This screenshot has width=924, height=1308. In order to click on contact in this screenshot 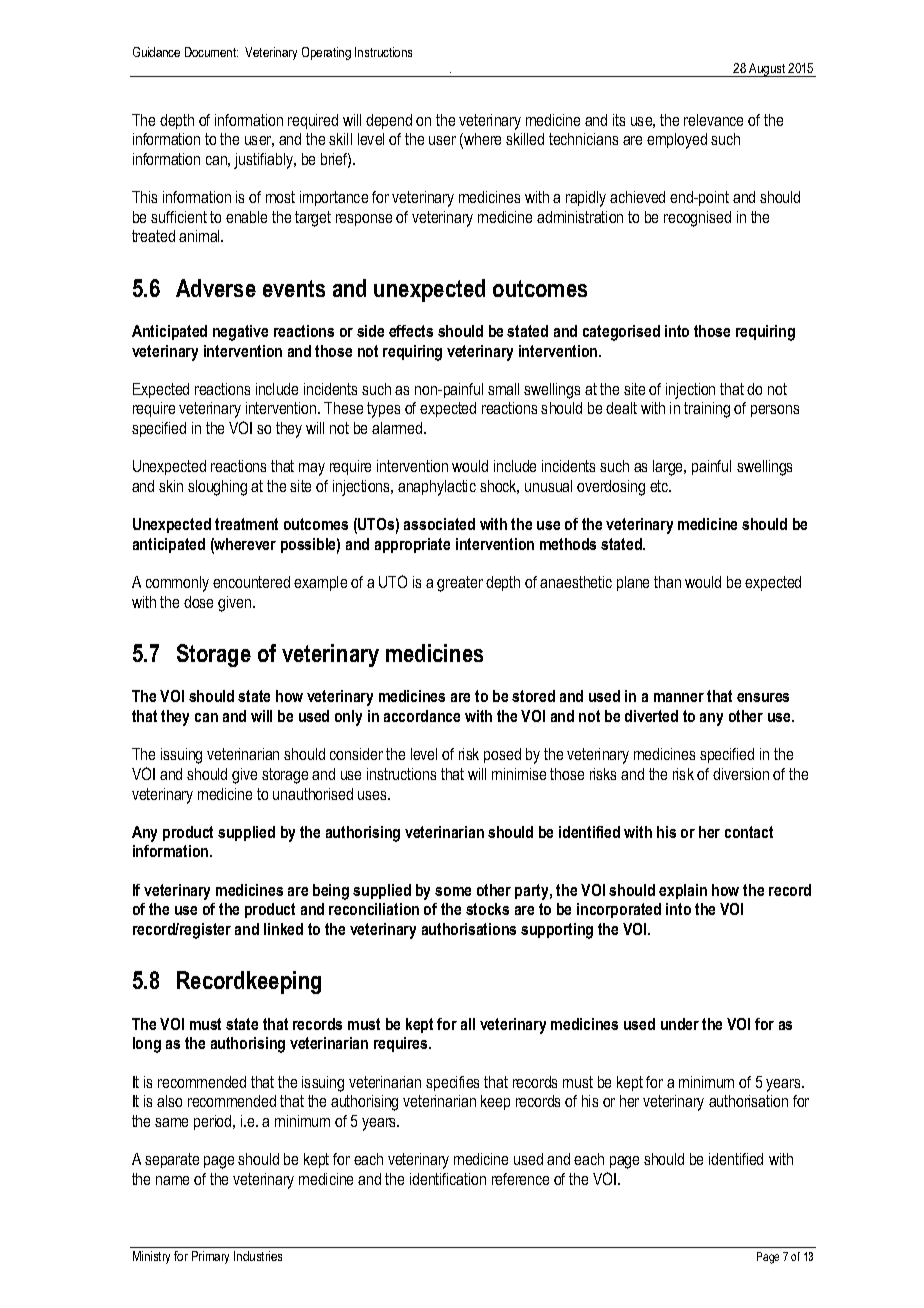, I will do `click(749, 832)`.
